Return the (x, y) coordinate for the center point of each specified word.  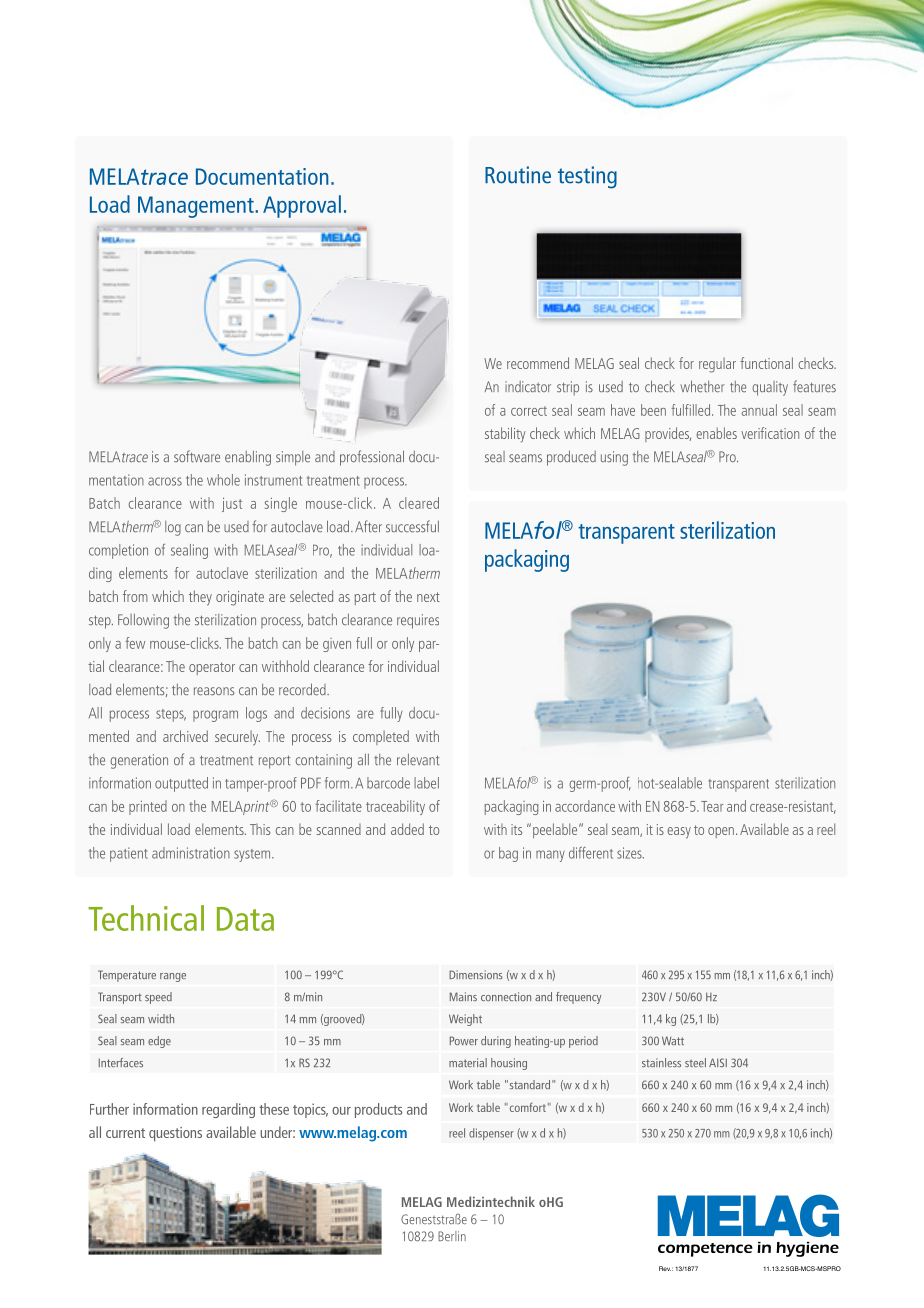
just (232, 505)
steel (695, 1062)
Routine (518, 175)
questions (175, 1134)
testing (587, 177)
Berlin (452, 1236)
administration (191, 853)
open (721, 832)
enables (716, 433)
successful (412, 526)
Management (197, 207)
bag (508, 854)
